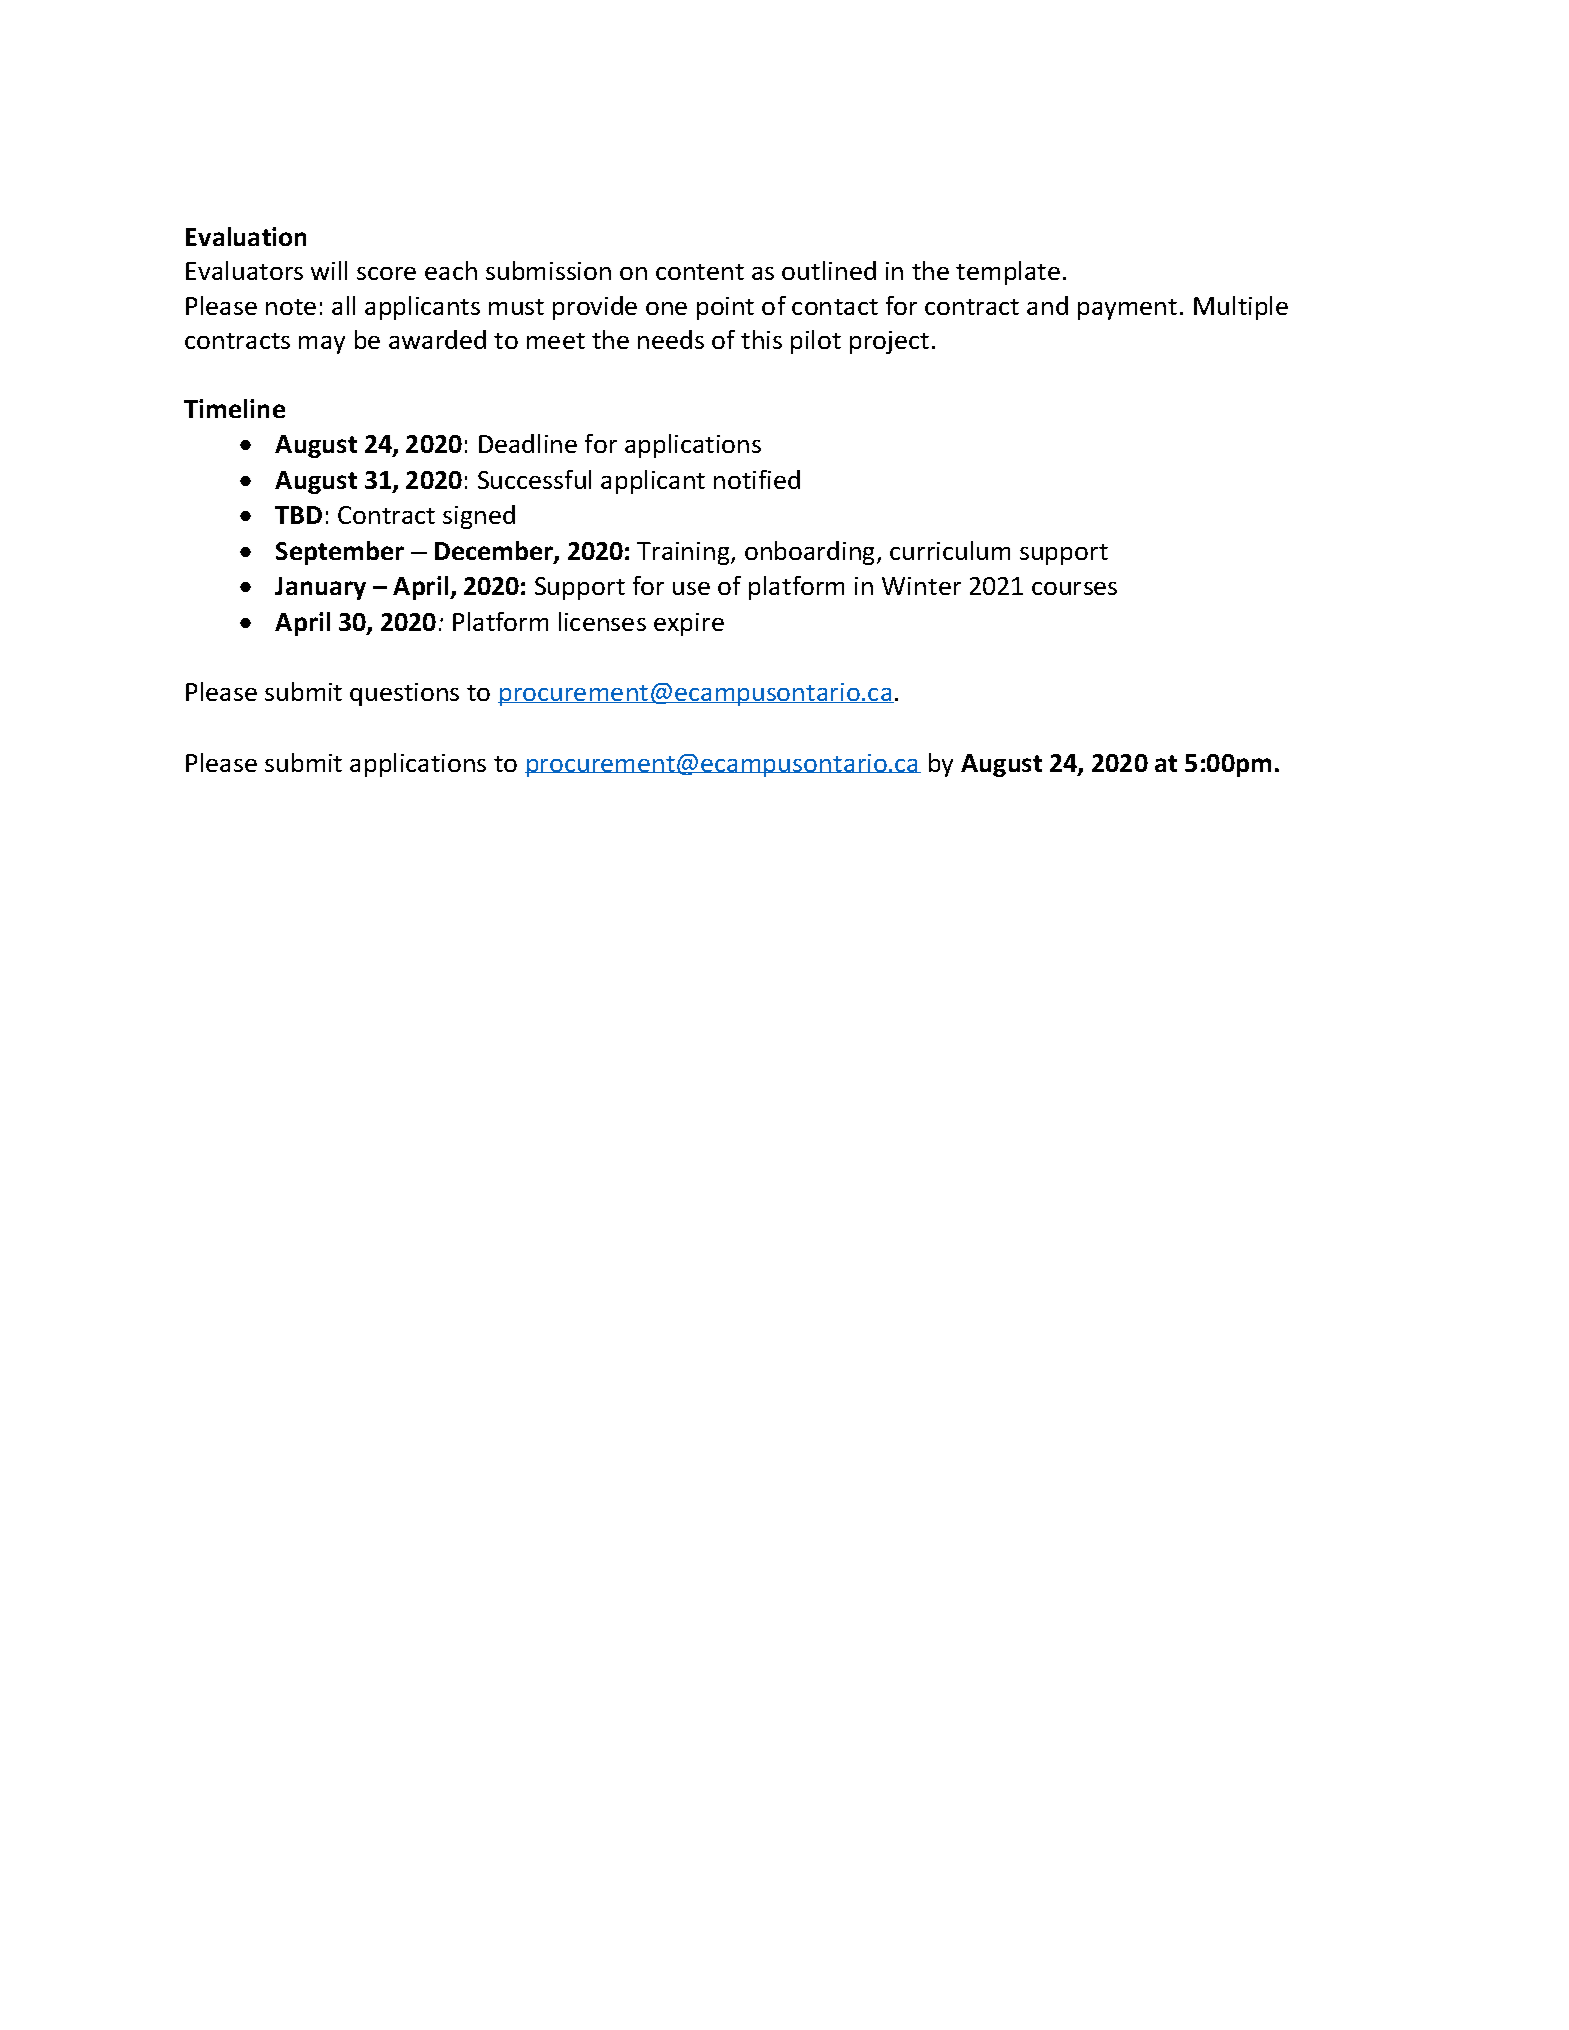 This image has width=1569, height=2030. Describe the element at coordinates (404, 694) in the image. I see `questions` at that location.
